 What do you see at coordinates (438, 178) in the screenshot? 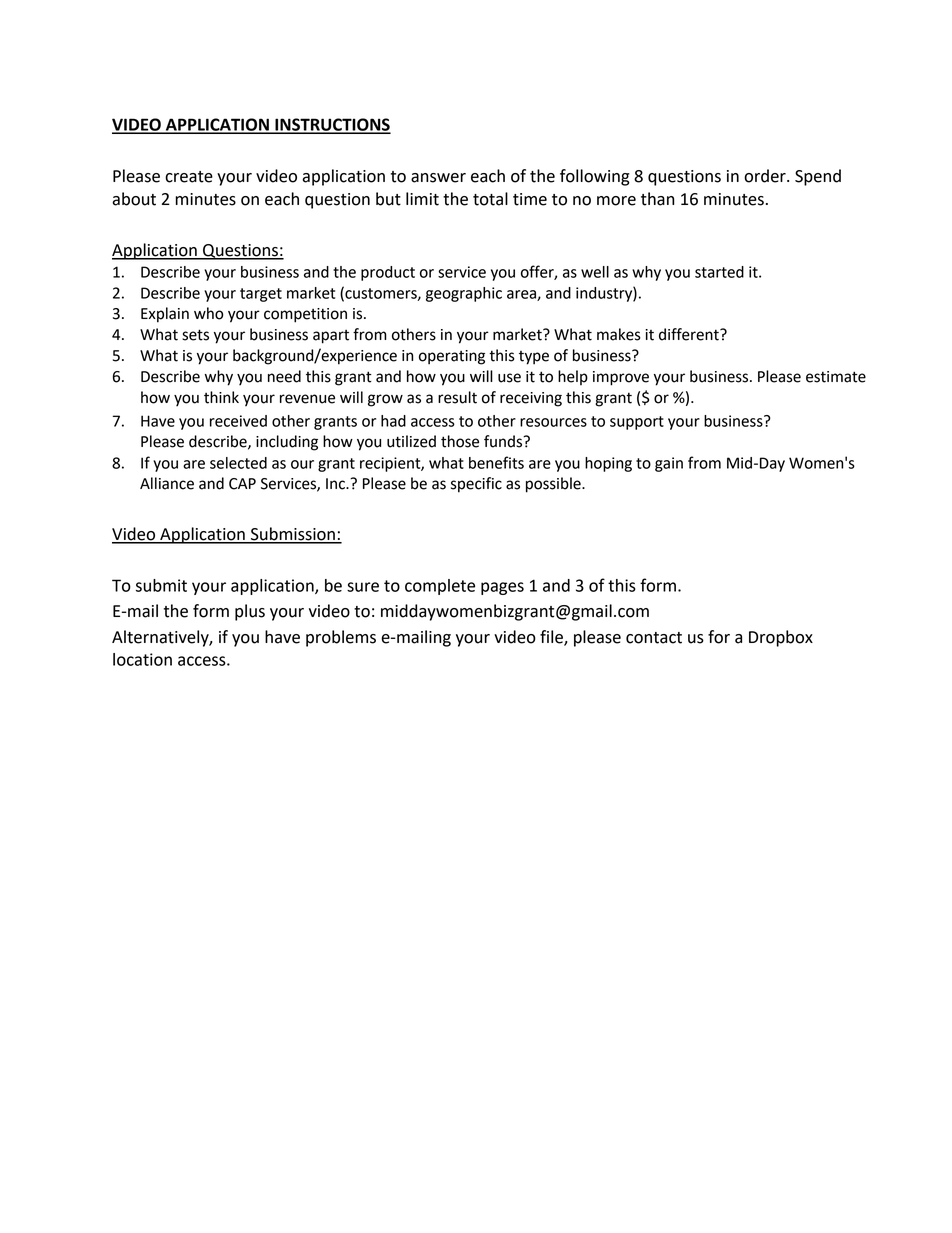
I see `answer` at bounding box center [438, 178].
